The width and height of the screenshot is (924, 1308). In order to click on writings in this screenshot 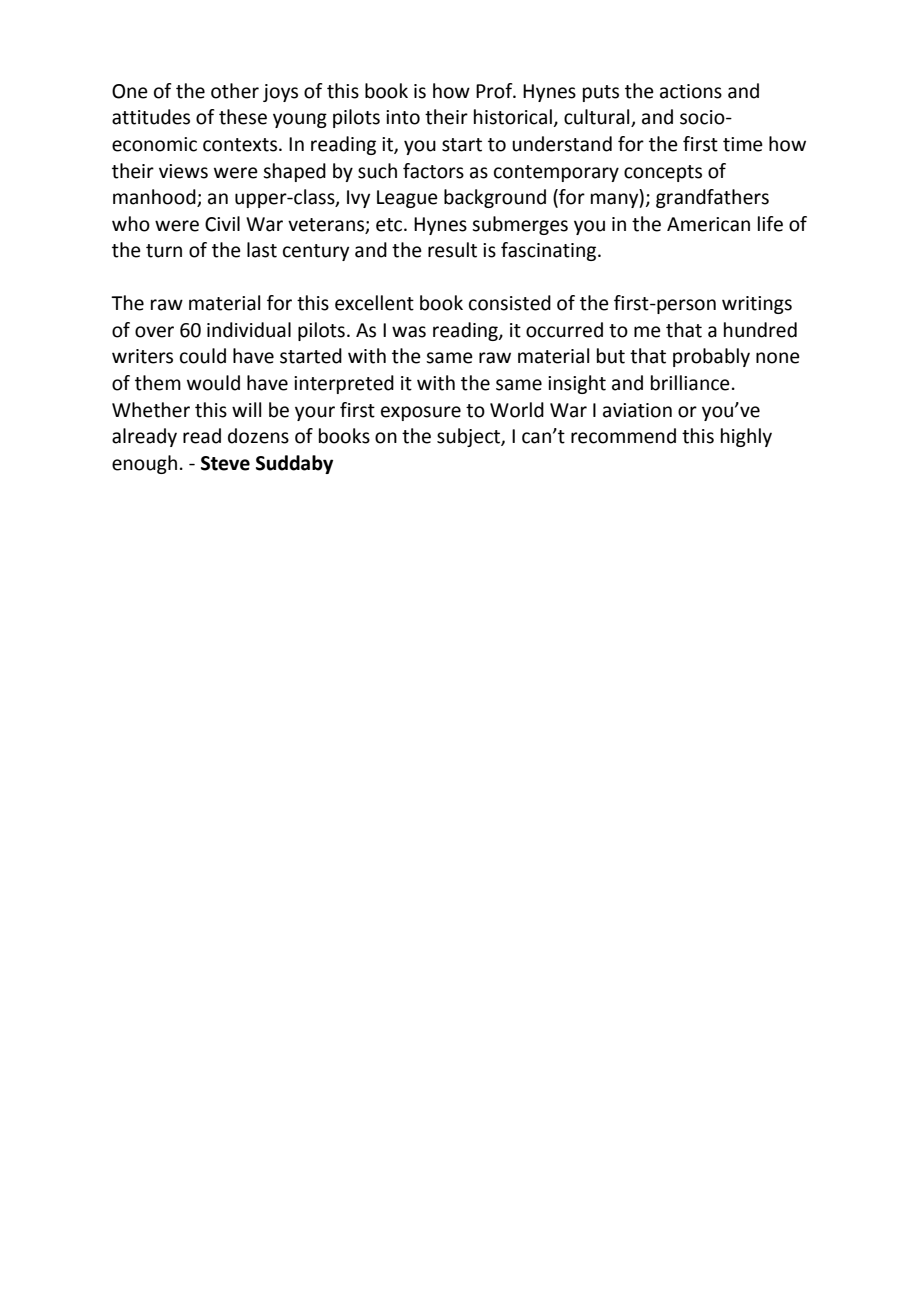, I will do `click(757, 305)`.
